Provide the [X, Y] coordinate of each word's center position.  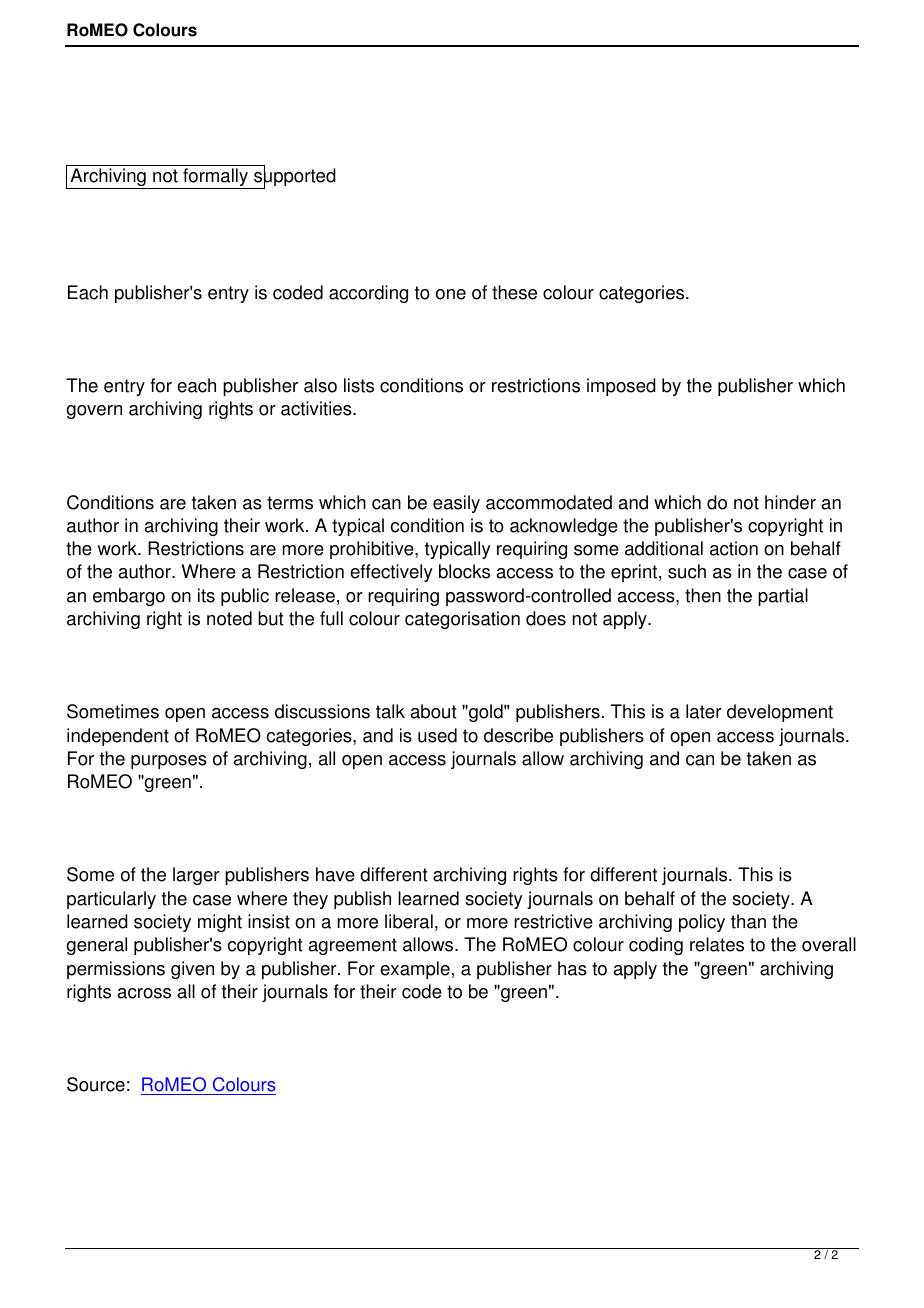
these [514, 292]
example [415, 970]
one [451, 294]
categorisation [462, 620]
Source [96, 1084]
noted [229, 618]
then [703, 595]
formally [215, 178]
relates [717, 944]
